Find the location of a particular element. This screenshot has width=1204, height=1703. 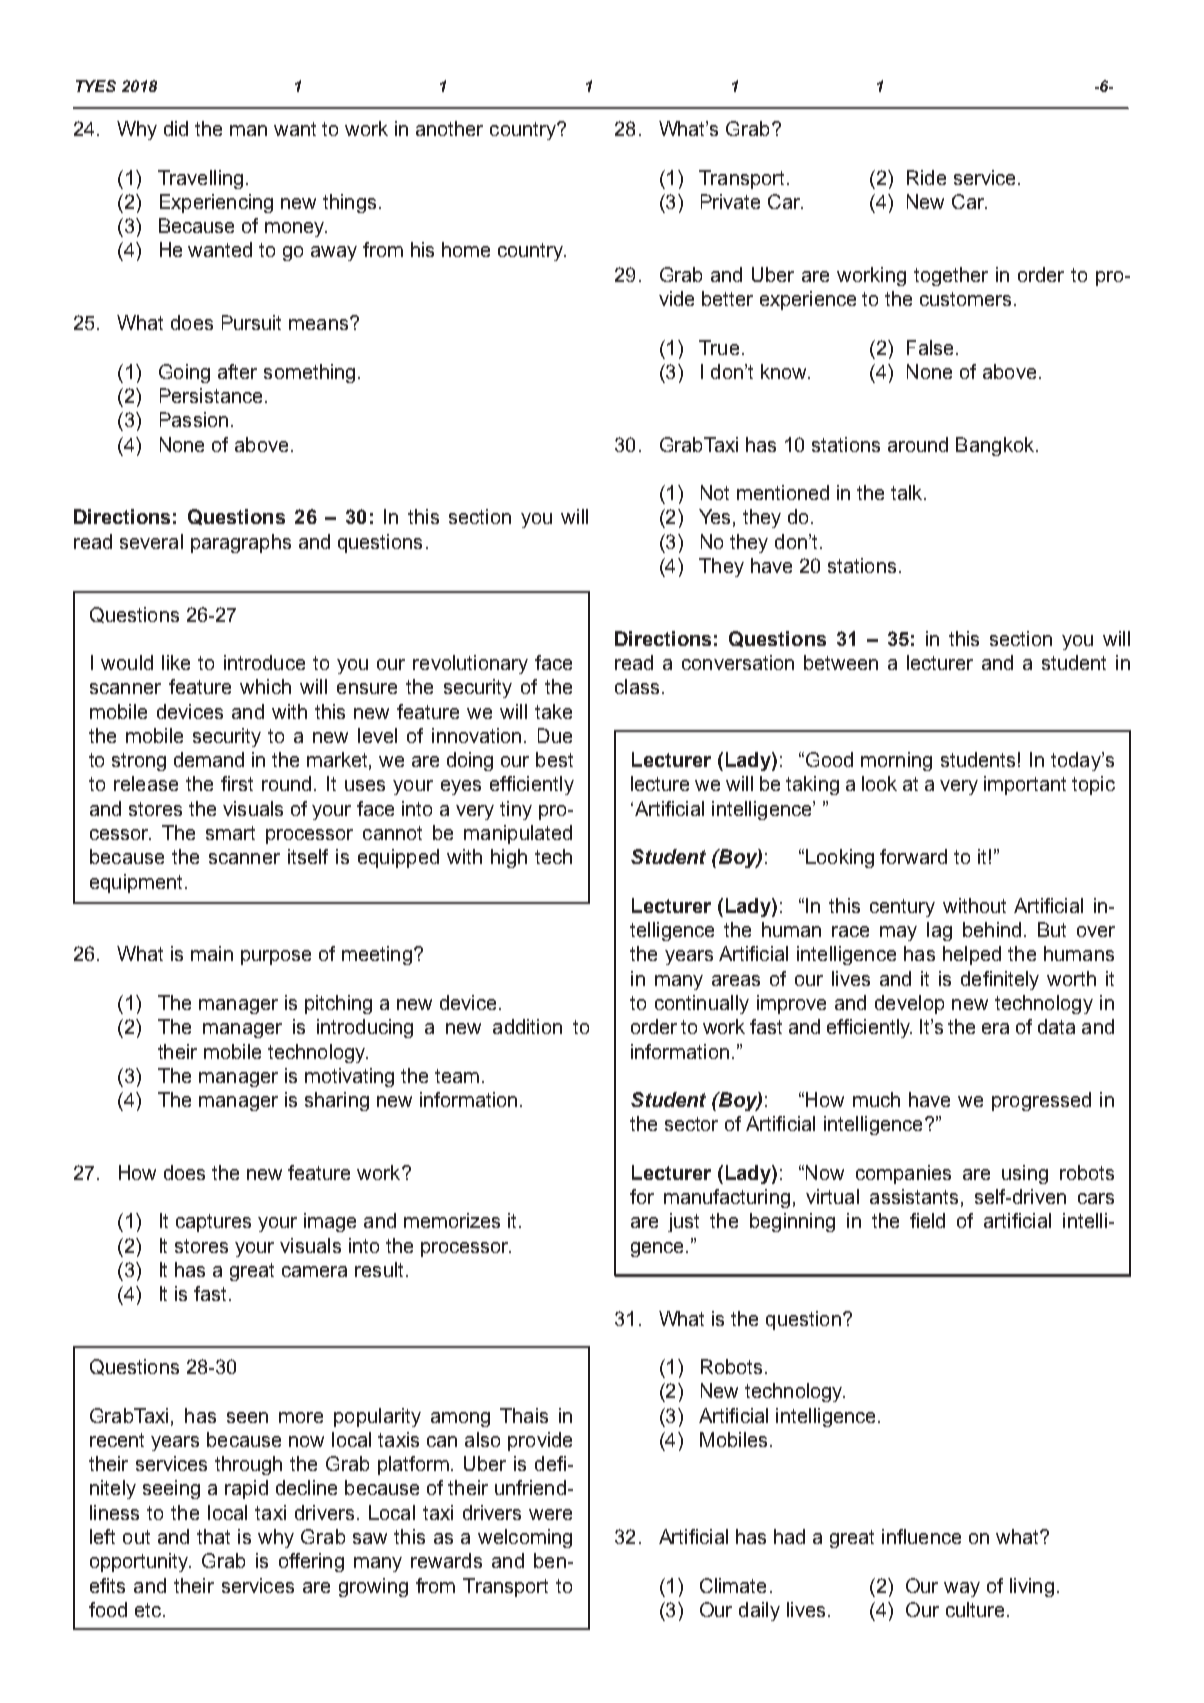

just is located at coordinates (683, 1222).
